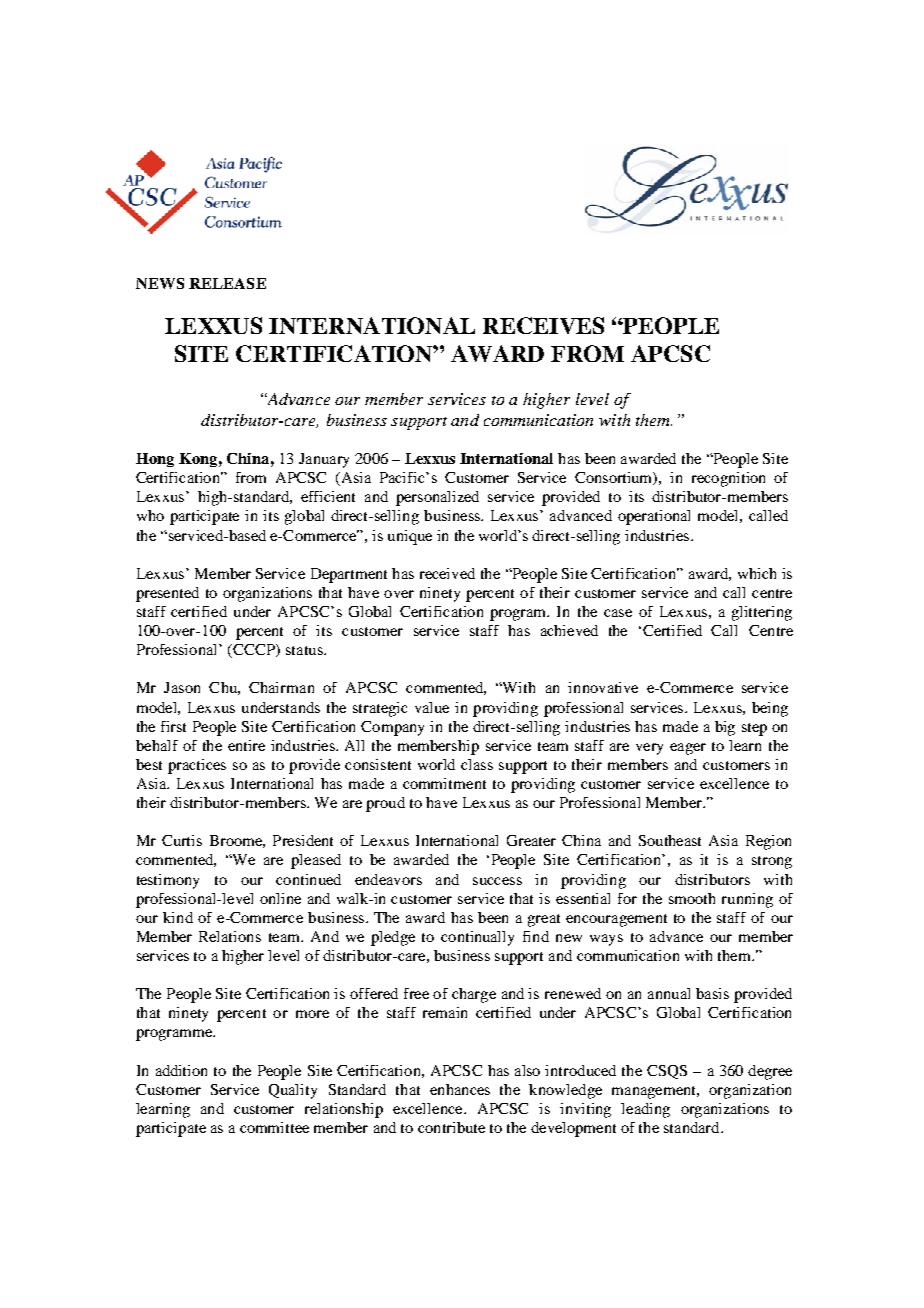 The height and width of the image is (1308, 924). I want to click on enhances, so click(460, 1089).
